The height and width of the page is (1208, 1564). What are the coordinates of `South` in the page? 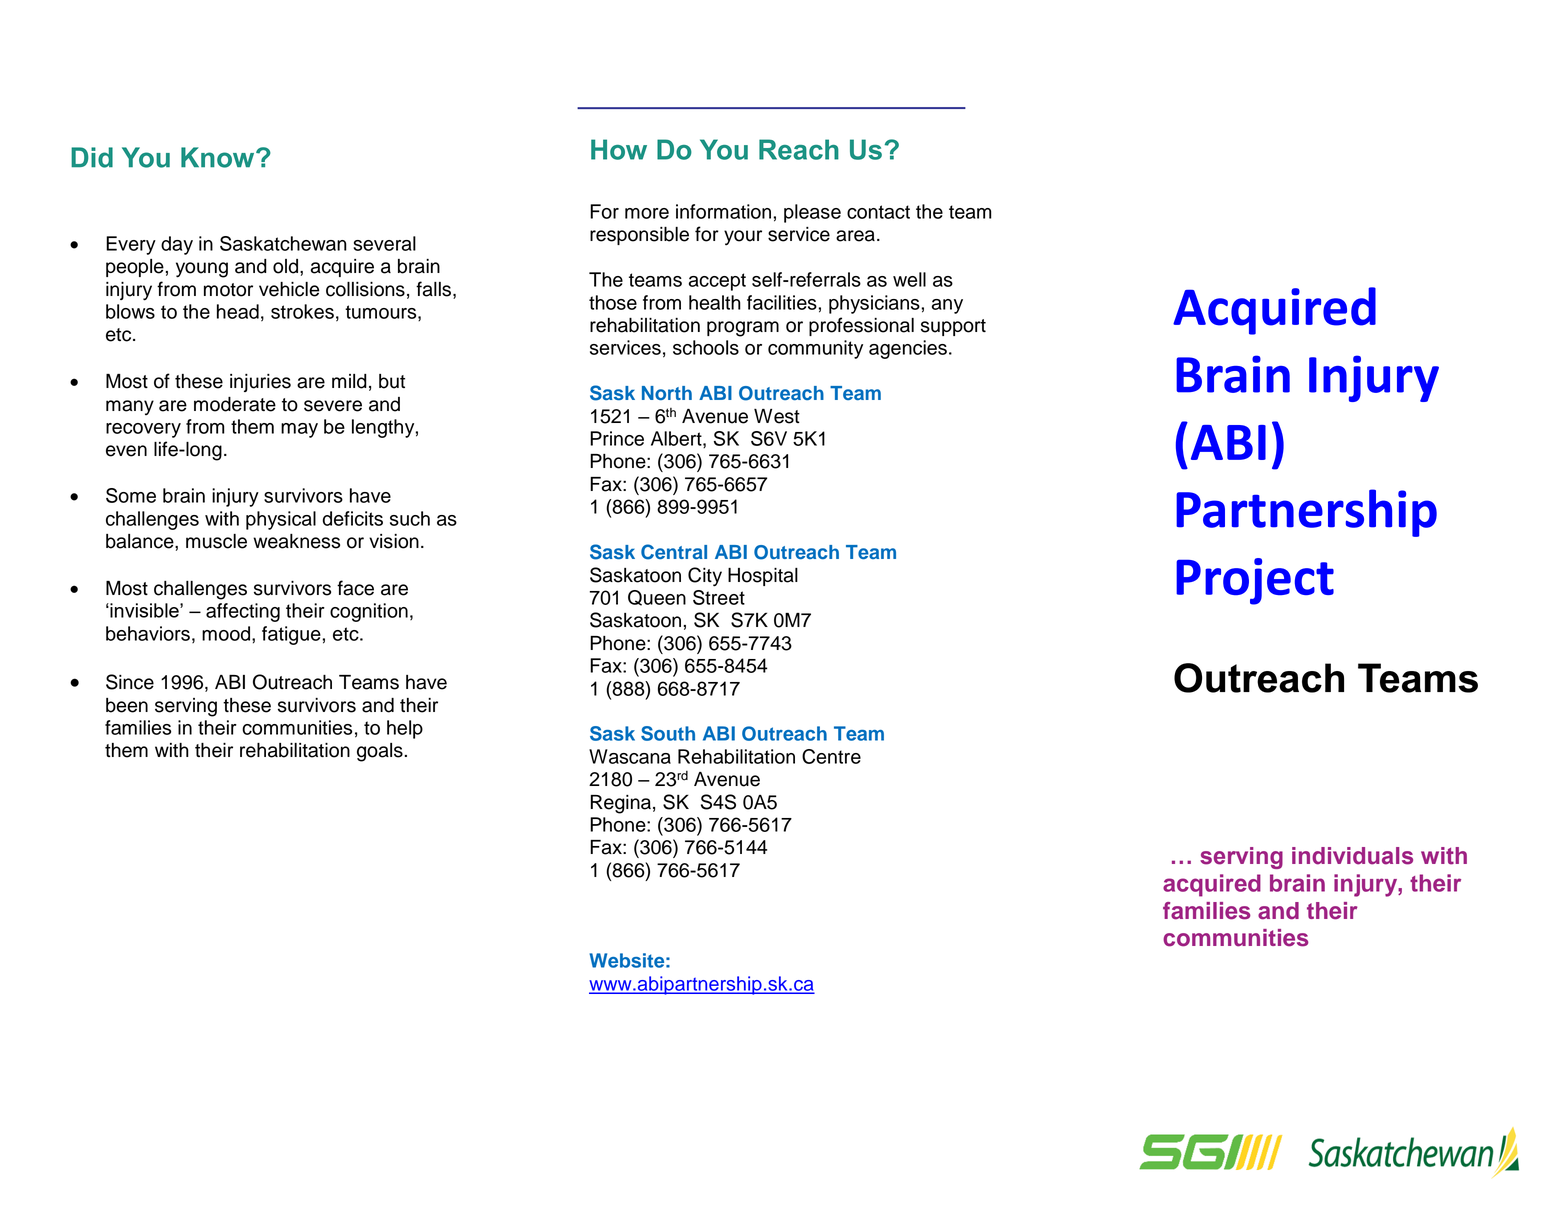 It's located at (668, 733).
